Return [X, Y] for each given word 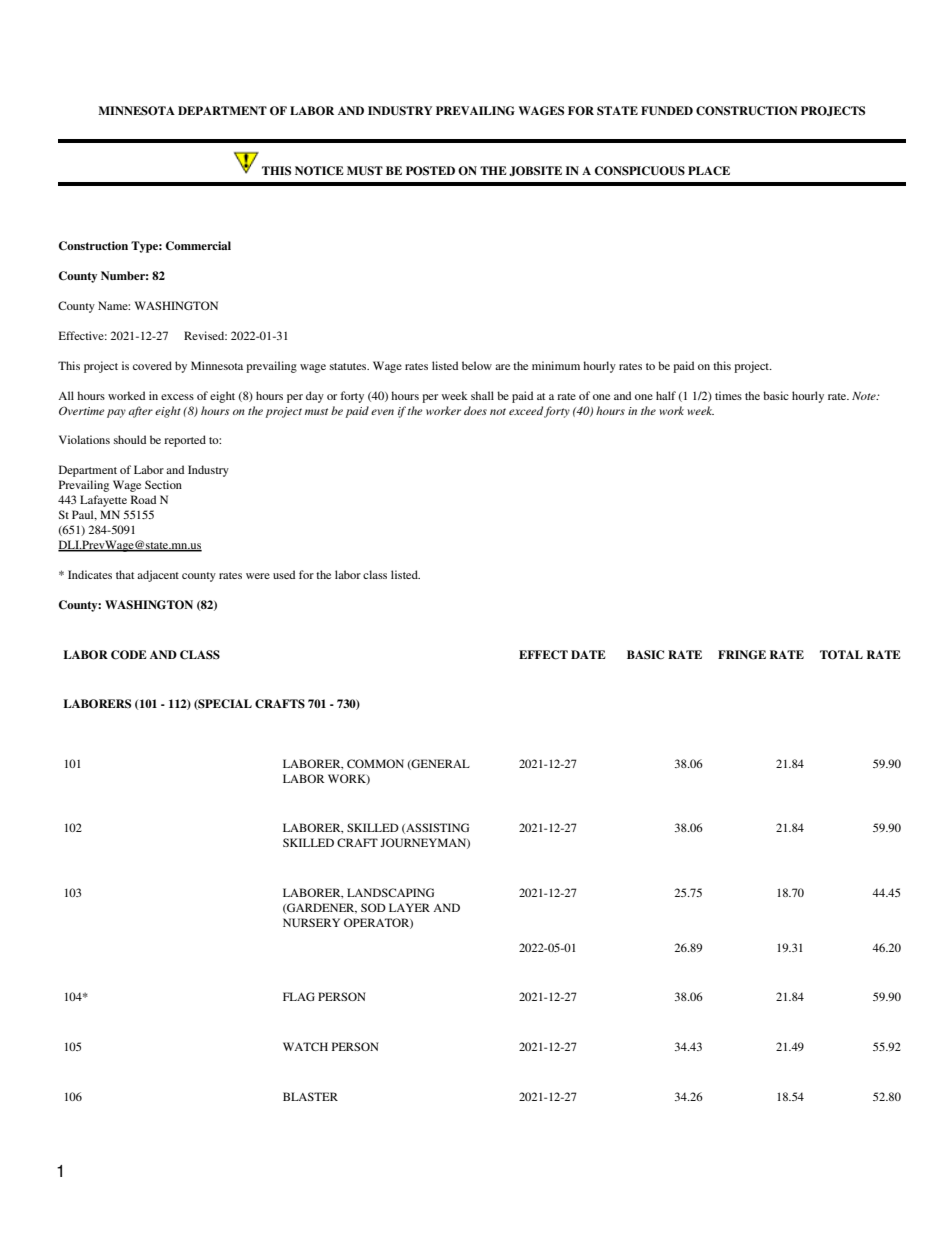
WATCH [305, 1046]
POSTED [430, 171]
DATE [588, 654]
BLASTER [310, 1096]
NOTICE [319, 171]
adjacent [158, 576]
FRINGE [742, 655]
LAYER [409, 907]
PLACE [709, 171]
